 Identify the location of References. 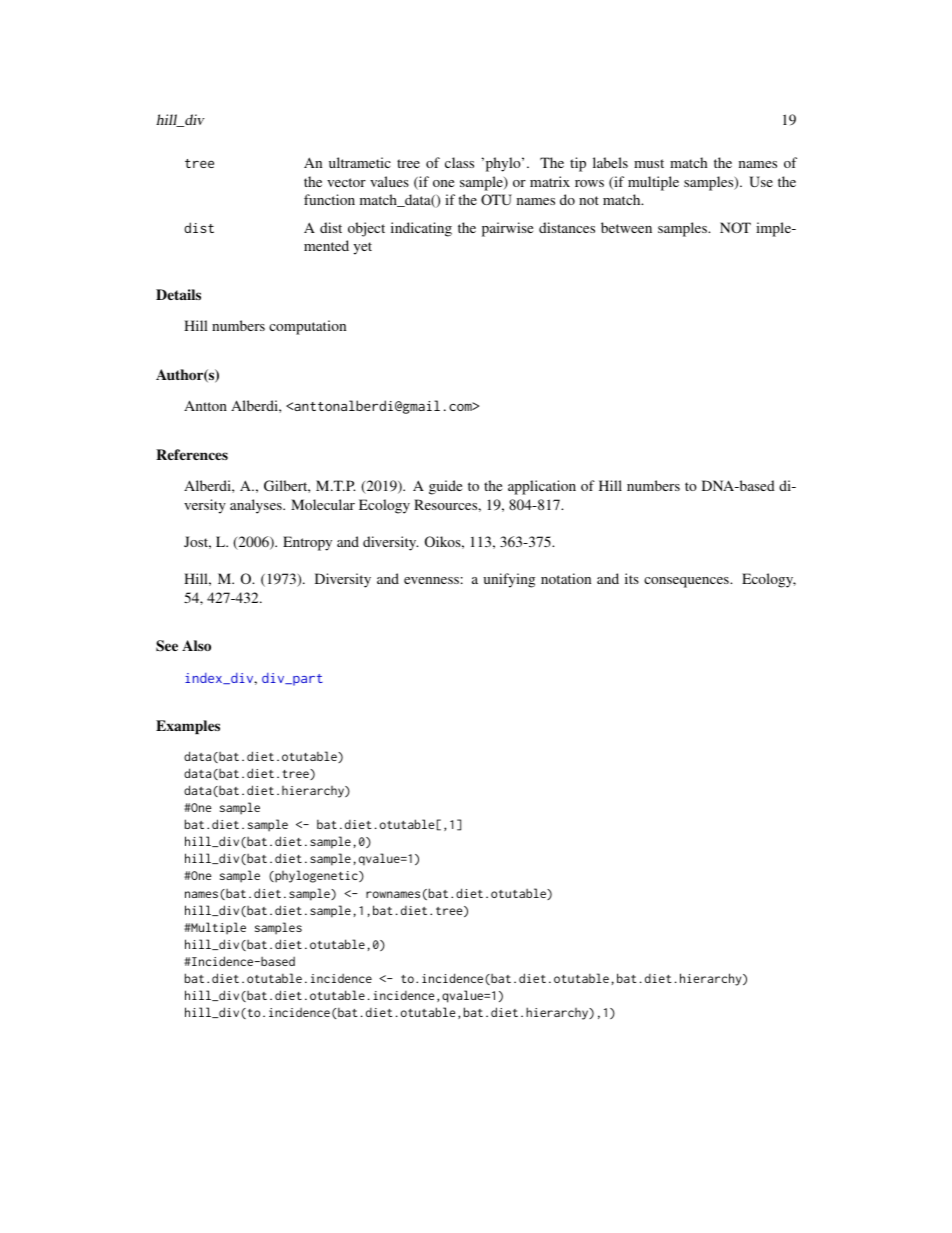
(192, 454).
